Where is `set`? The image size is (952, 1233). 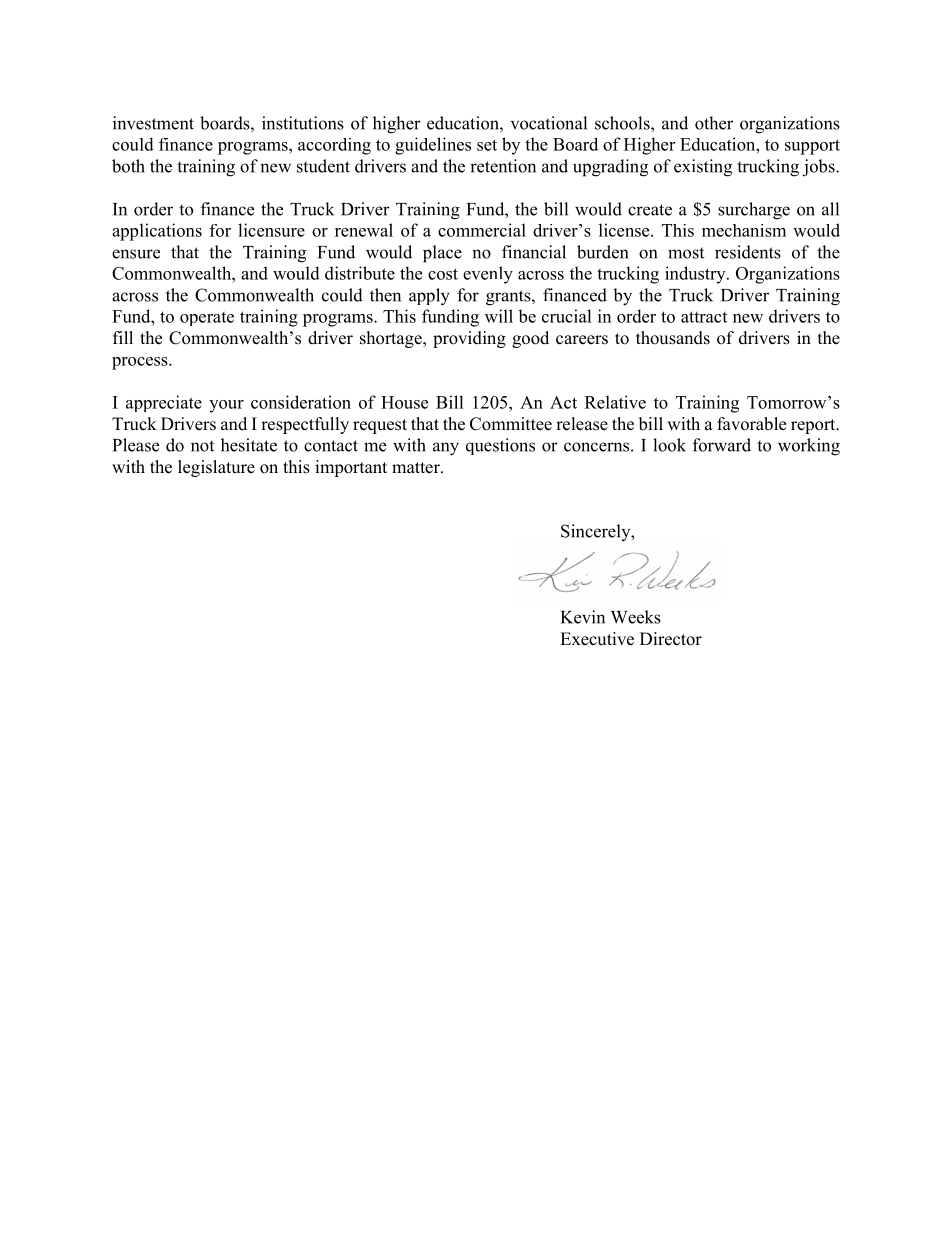 set is located at coordinates (487, 145).
